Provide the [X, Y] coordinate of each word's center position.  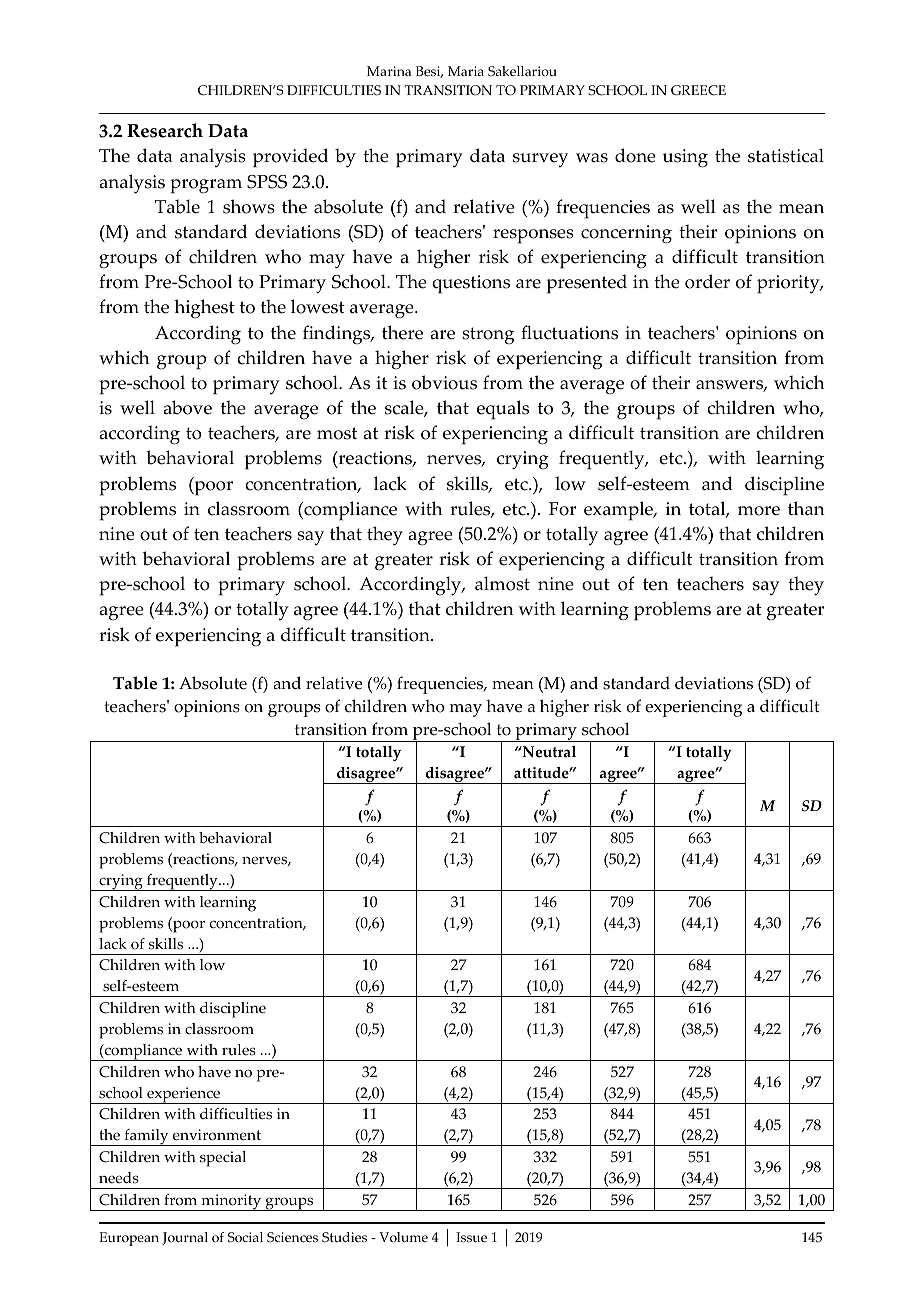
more [759, 511]
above [187, 407]
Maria [466, 71]
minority [231, 1202]
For [562, 509]
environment [217, 1135]
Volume [403, 1237]
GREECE [698, 90]
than [806, 508]
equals [503, 410]
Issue [471, 1237]
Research [165, 130]
